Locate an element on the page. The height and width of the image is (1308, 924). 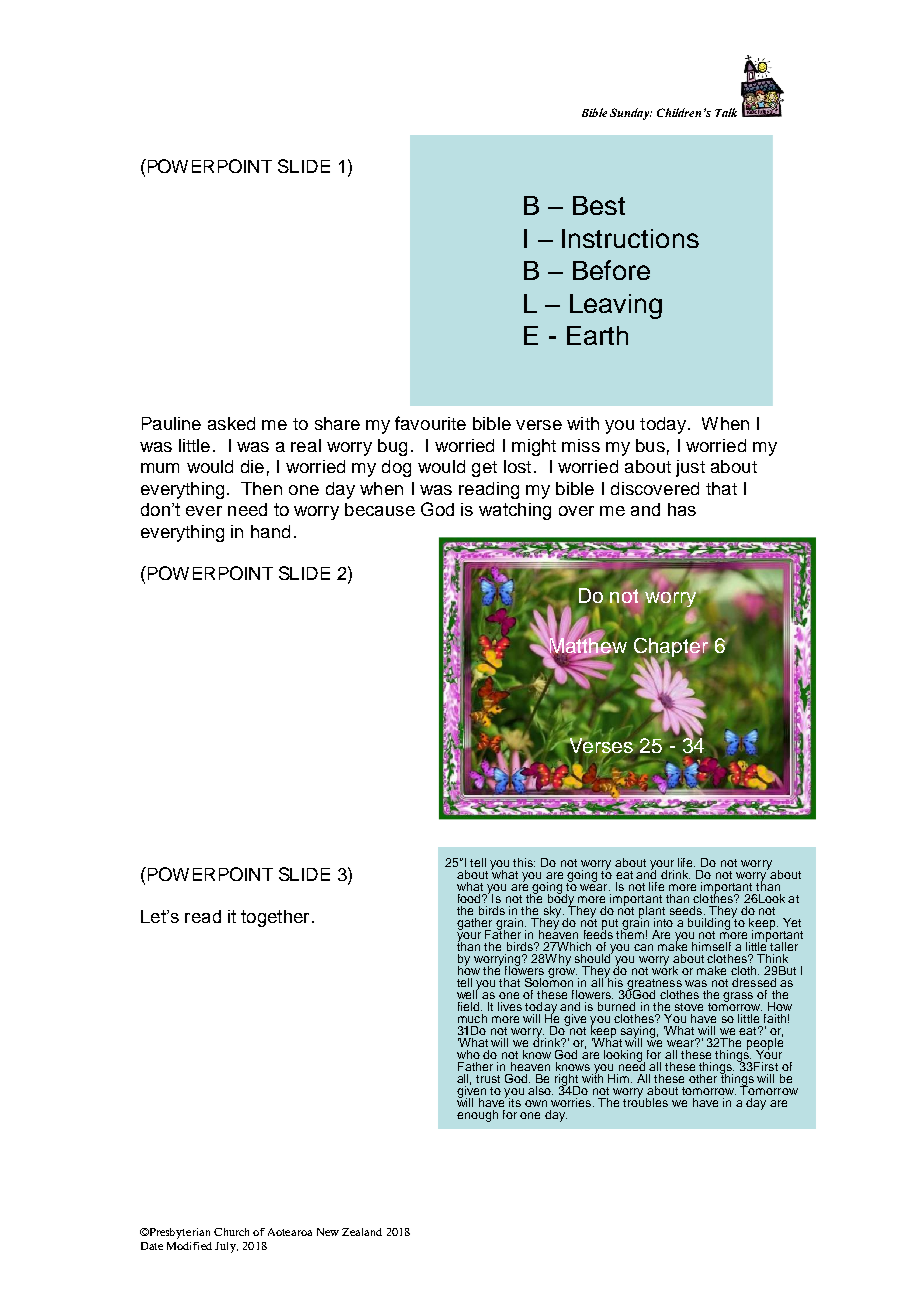
Talk is located at coordinates (726, 112).
